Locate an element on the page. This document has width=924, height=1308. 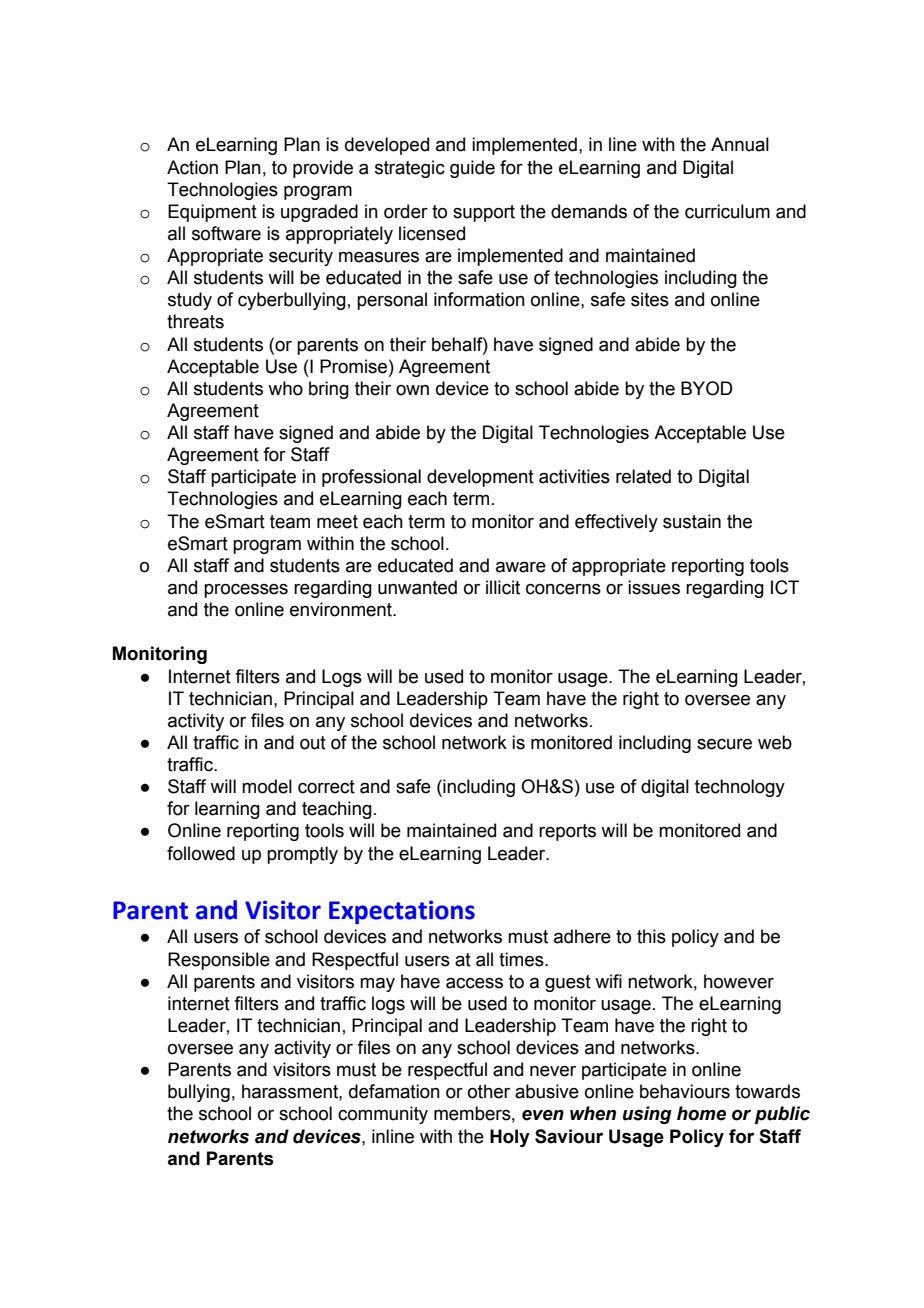
sustain is located at coordinates (692, 521).
